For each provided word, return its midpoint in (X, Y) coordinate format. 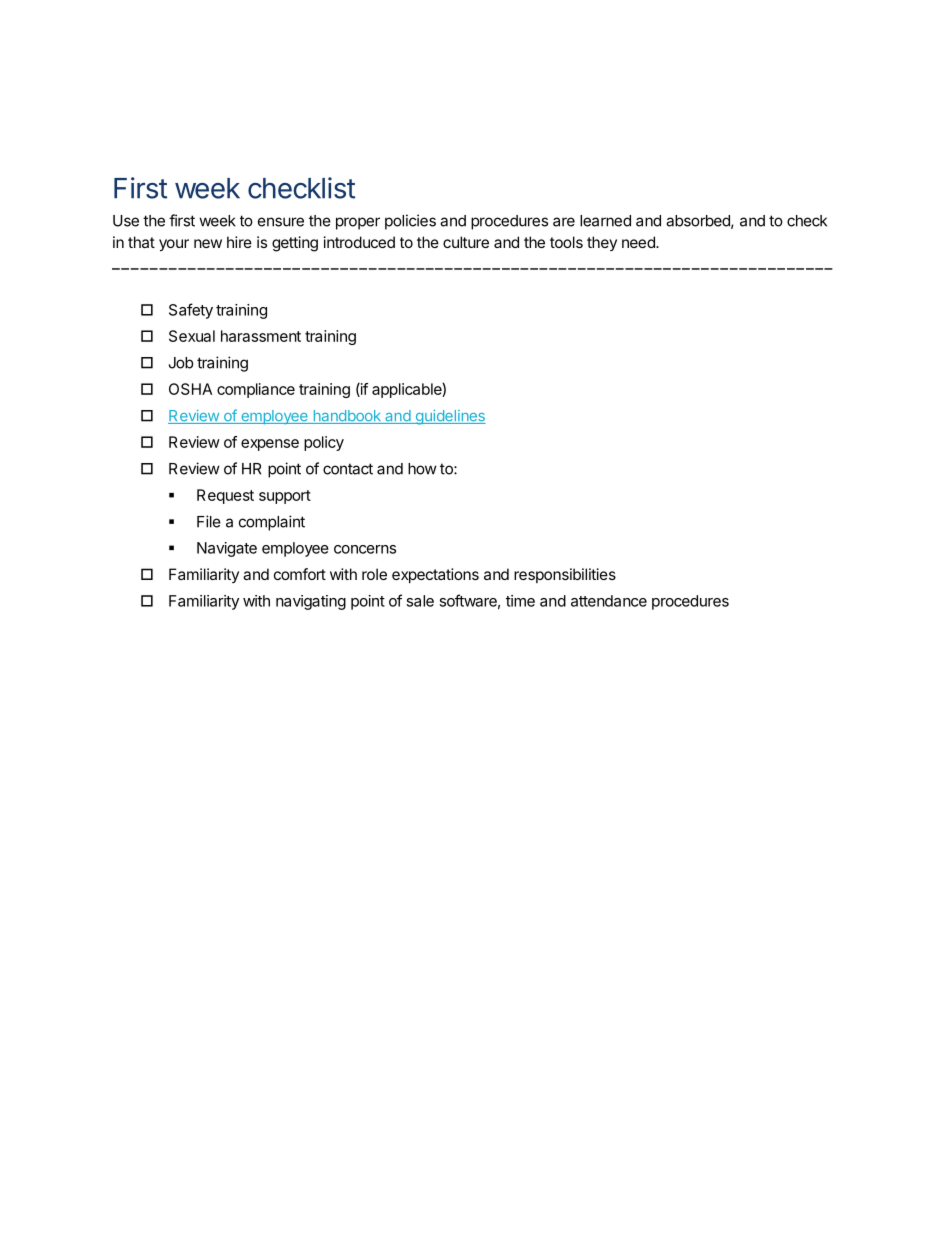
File (209, 521)
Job (181, 363)
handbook (347, 417)
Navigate (227, 549)
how (422, 469)
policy (324, 443)
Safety (191, 311)
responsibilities (565, 575)
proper (358, 223)
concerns (365, 549)
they (602, 243)
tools (566, 242)
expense (270, 445)
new (208, 243)
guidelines (449, 417)
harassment (261, 336)
